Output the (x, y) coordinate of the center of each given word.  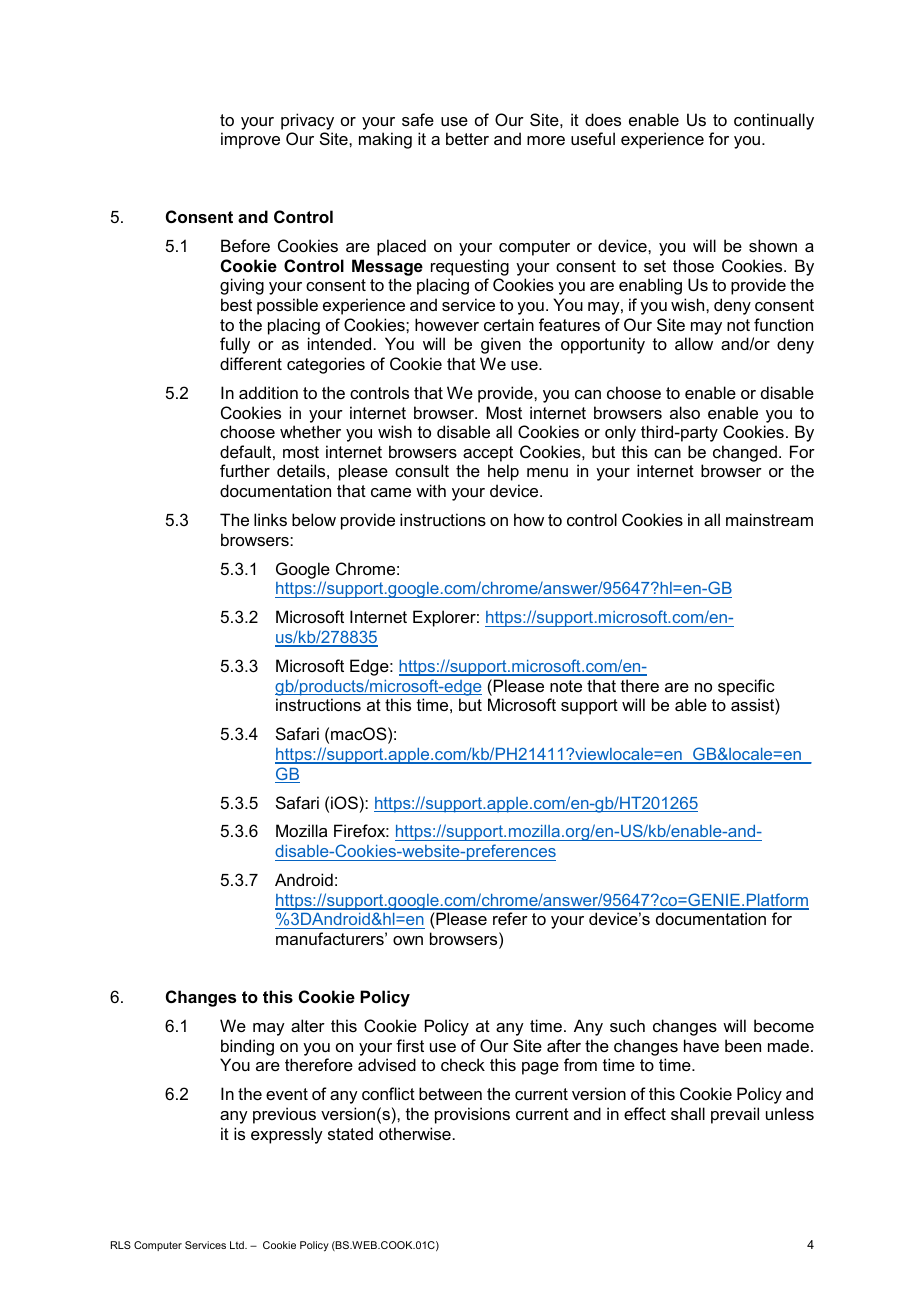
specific (746, 687)
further (245, 470)
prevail (735, 1115)
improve (250, 140)
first (410, 1045)
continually (774, 121)
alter (308, 1025)
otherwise (415, 1133)
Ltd (238, 1245)
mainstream (769, 519)
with (431, 490)
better (467, 138)
